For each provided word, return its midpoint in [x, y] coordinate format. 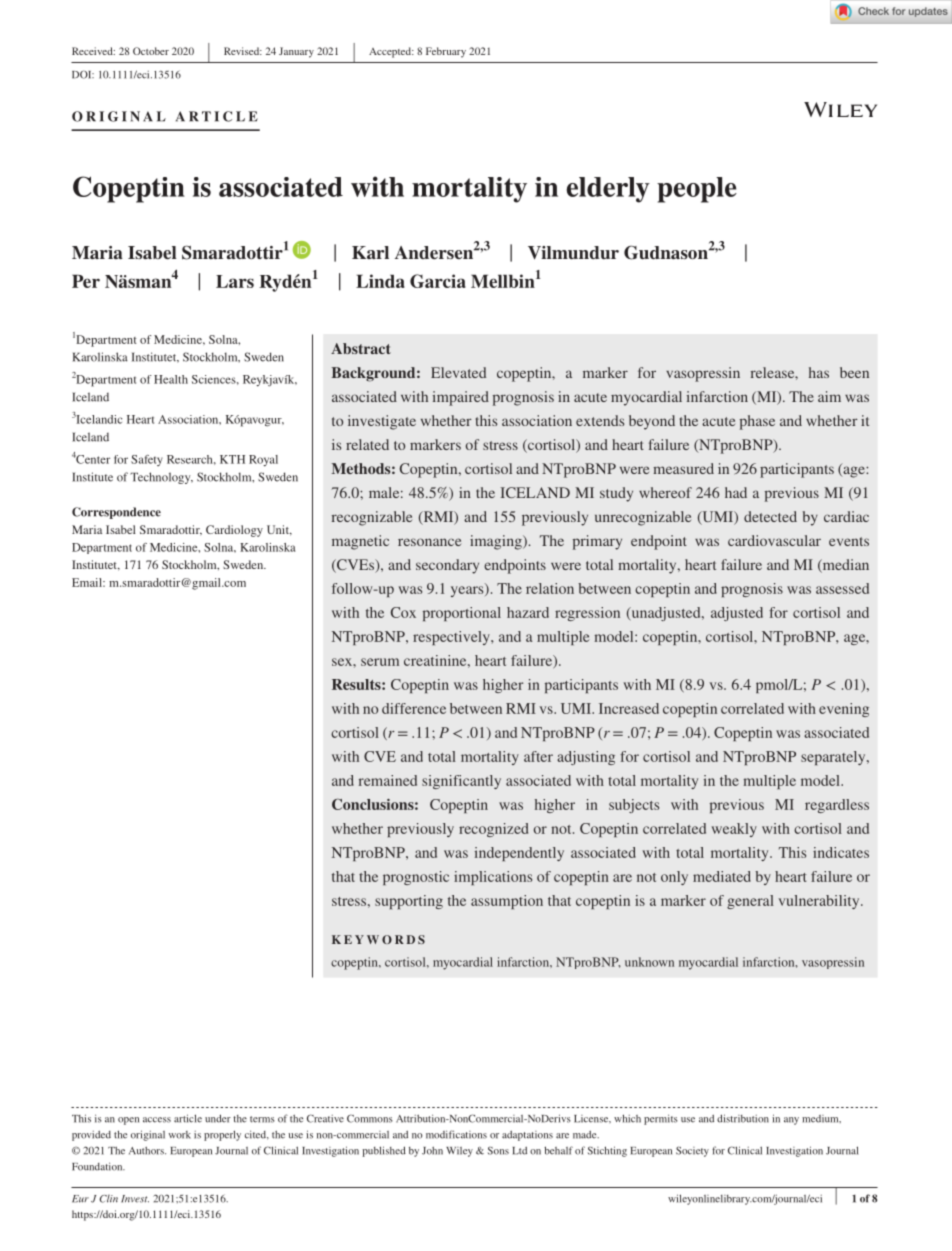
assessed [842, 588]
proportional [462, 614]
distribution [743, 1118]
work [180, 1135]
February [446, 52]
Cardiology [234, 531]
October [151, 51]
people [697, 190]
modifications [456, 1134]
